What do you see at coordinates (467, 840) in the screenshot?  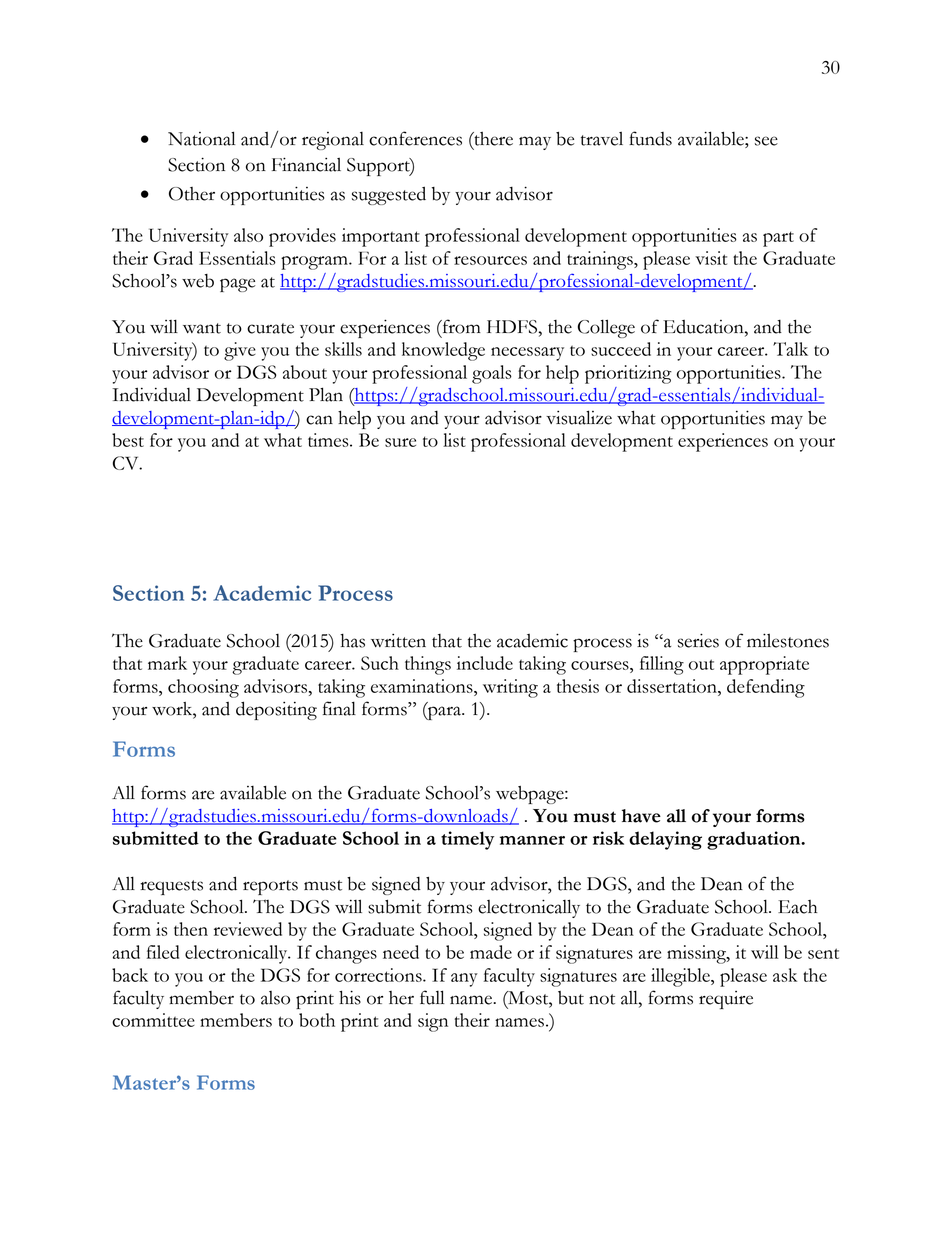 I see `timely` at bounding box center [467, 840].
